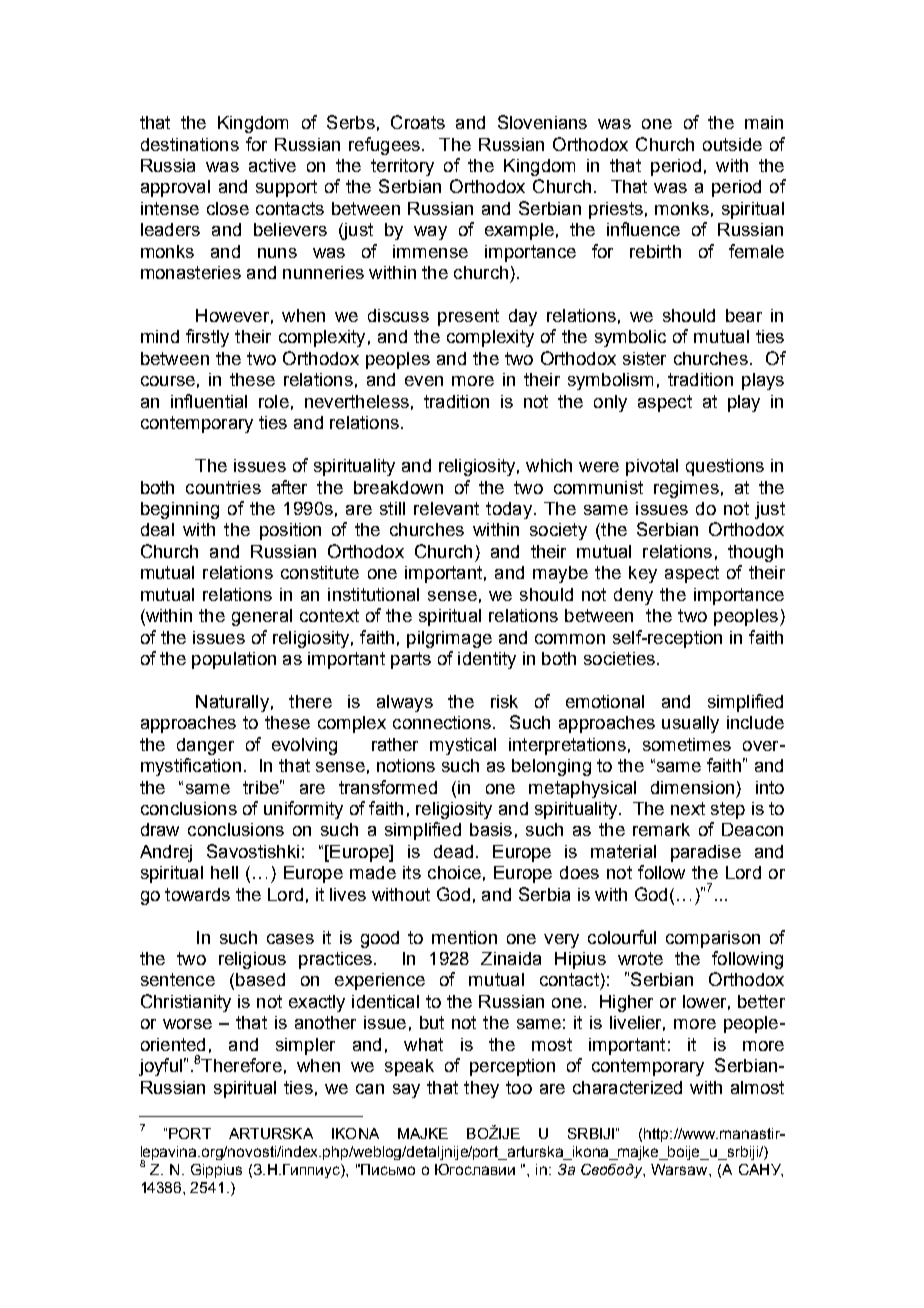 The width and height of the image is (924, 1308). Describe the element at coordinates (234, 660) in the image. I see `population` at that location.
